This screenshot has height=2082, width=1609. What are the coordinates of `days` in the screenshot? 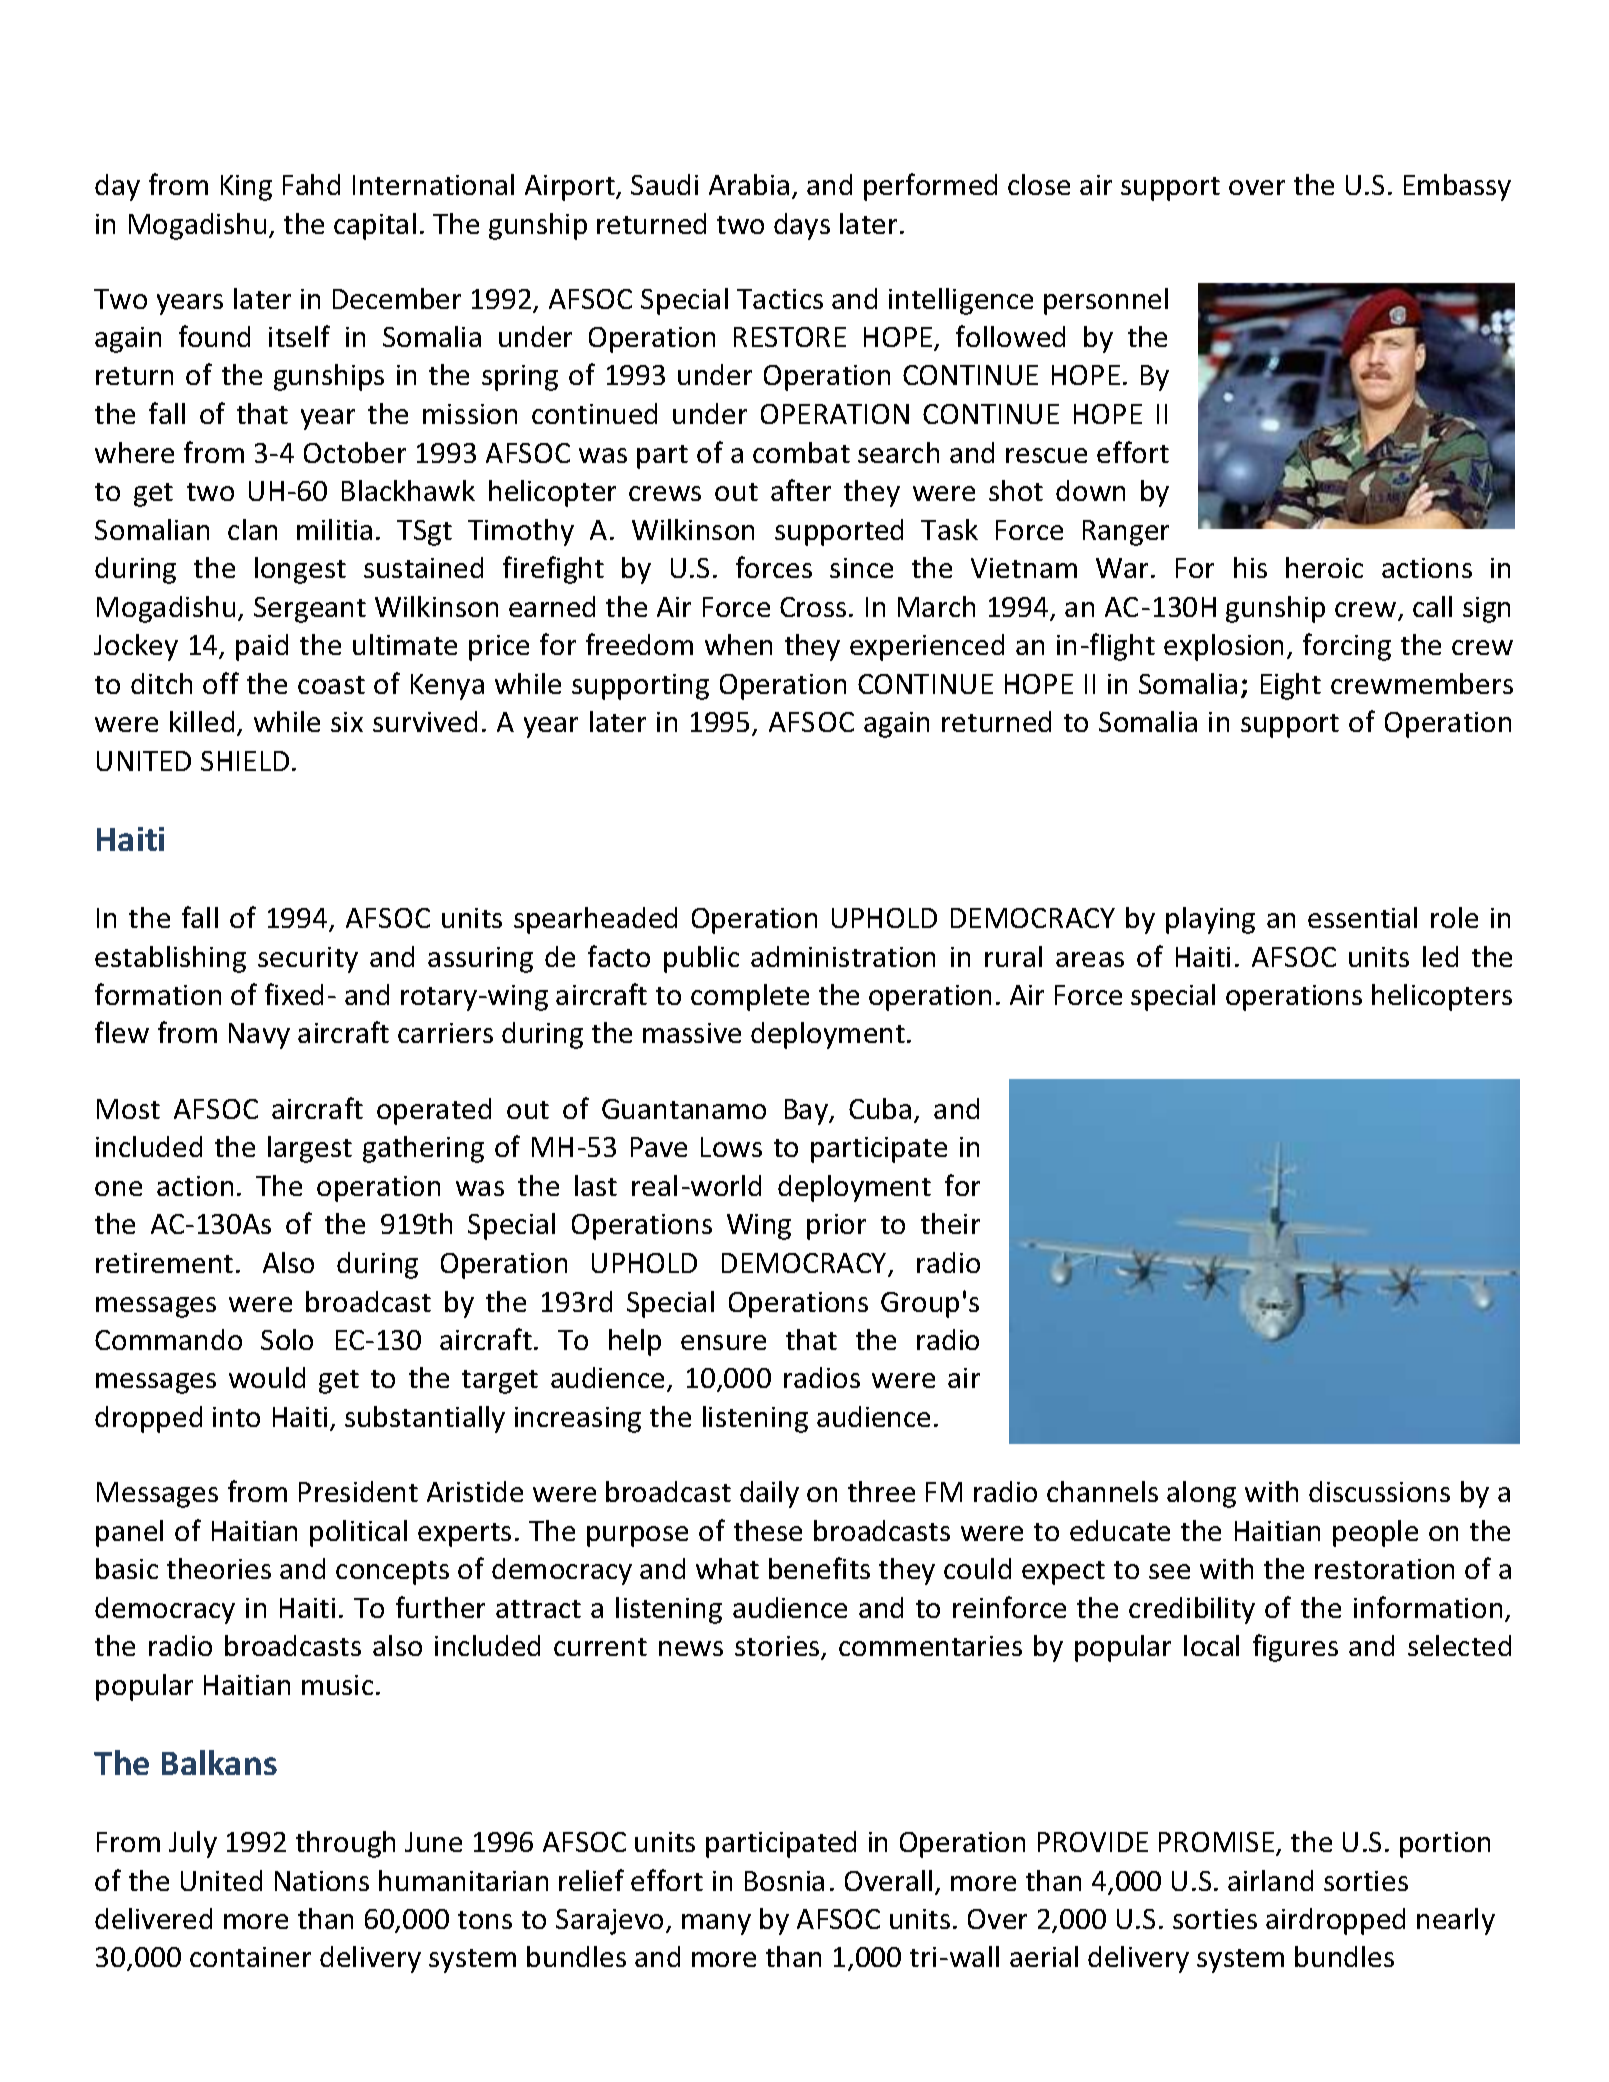 It's located at (802, 226).
